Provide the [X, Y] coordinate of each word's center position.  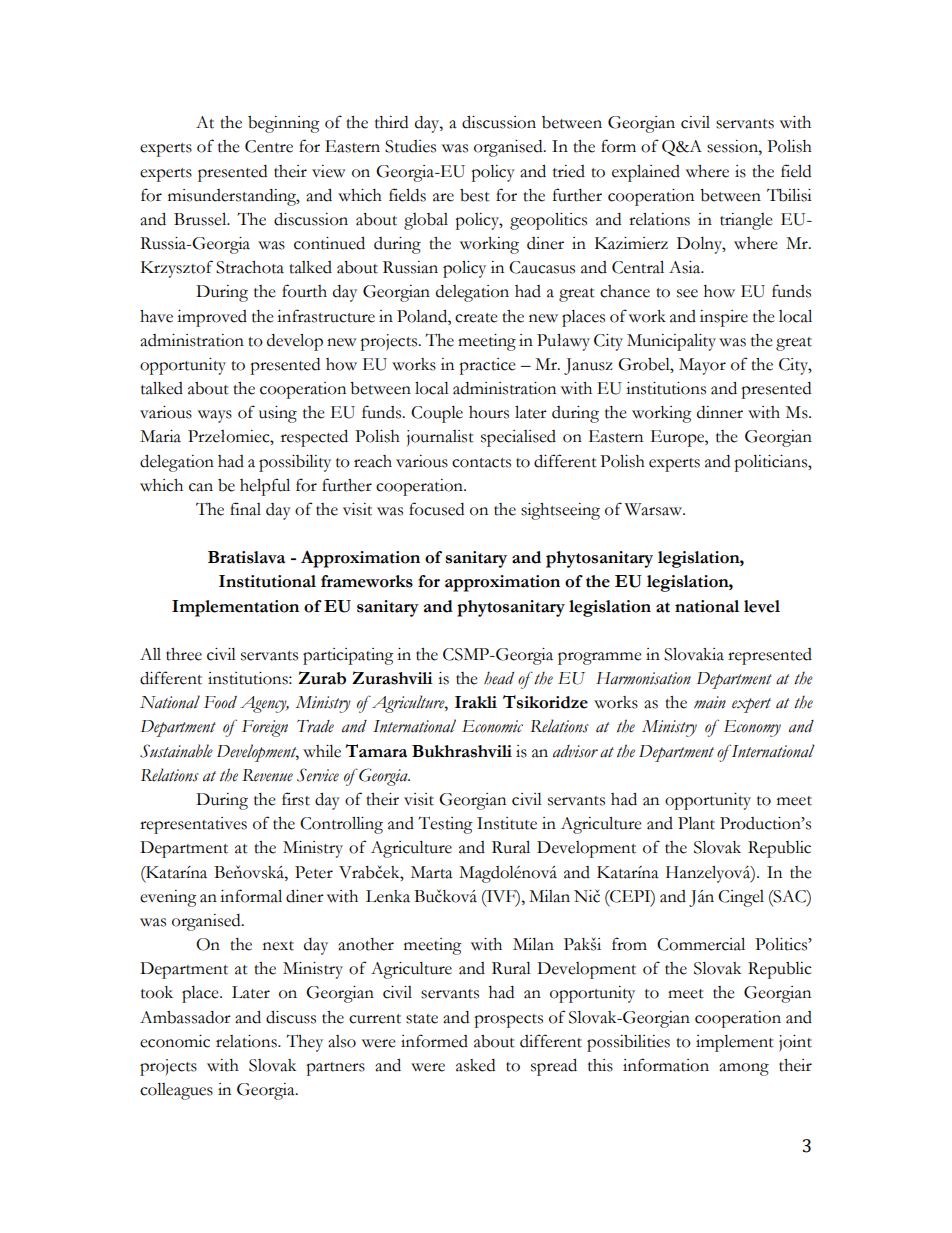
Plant [696, 823]
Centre [269, 146]
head [499, 678]
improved [212, 318]
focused [436, 509]
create [476, 318]
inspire [724, 318]
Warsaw [654, 509]
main [710, 702]
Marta [432, 872]
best [475, 195]
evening [168, 898]
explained [646, 173]
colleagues [176, 1091]
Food [220, 702]
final [245, 509]
